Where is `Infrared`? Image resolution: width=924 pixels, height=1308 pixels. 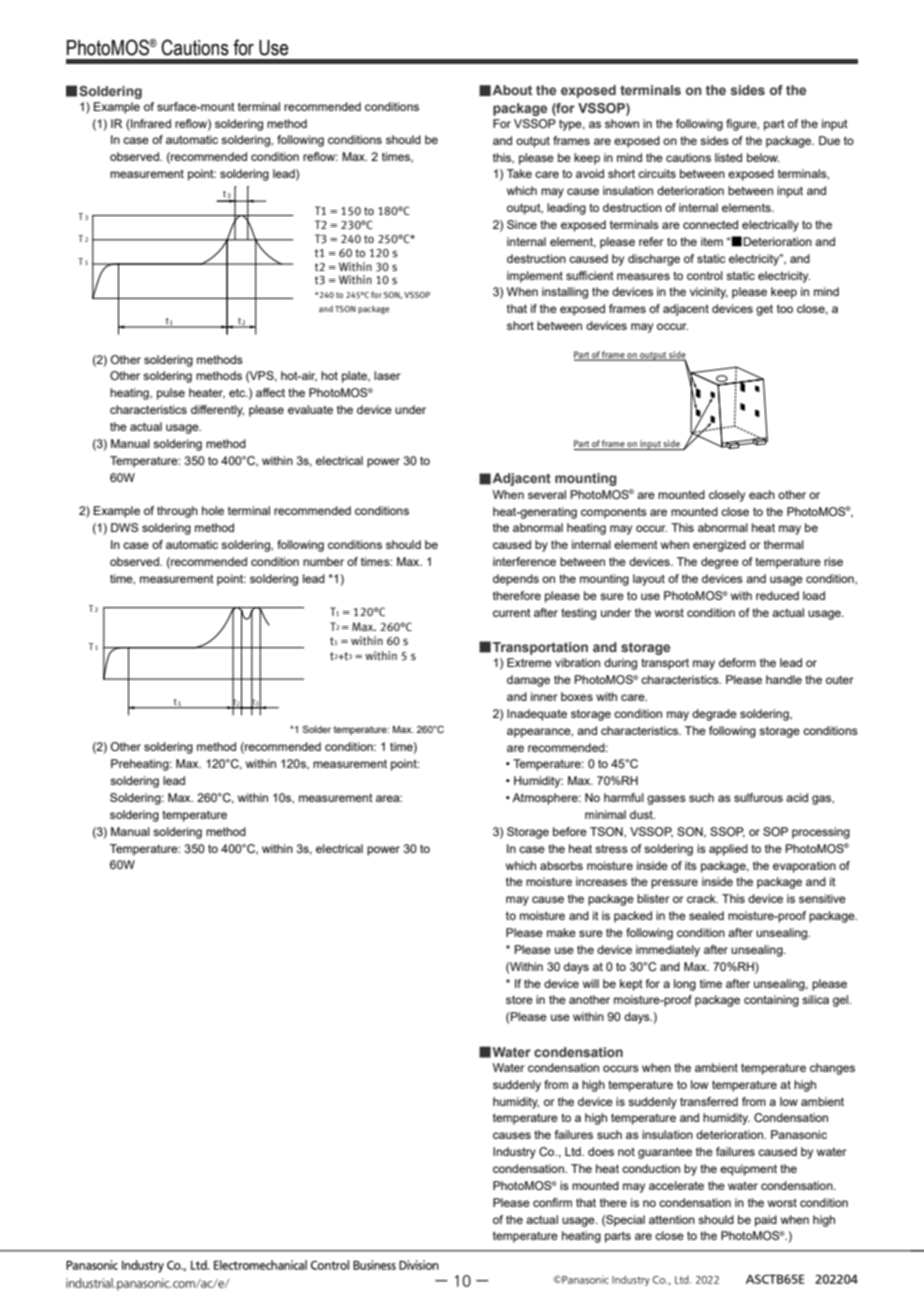
Infrared is located at coordinates (150, 123).
